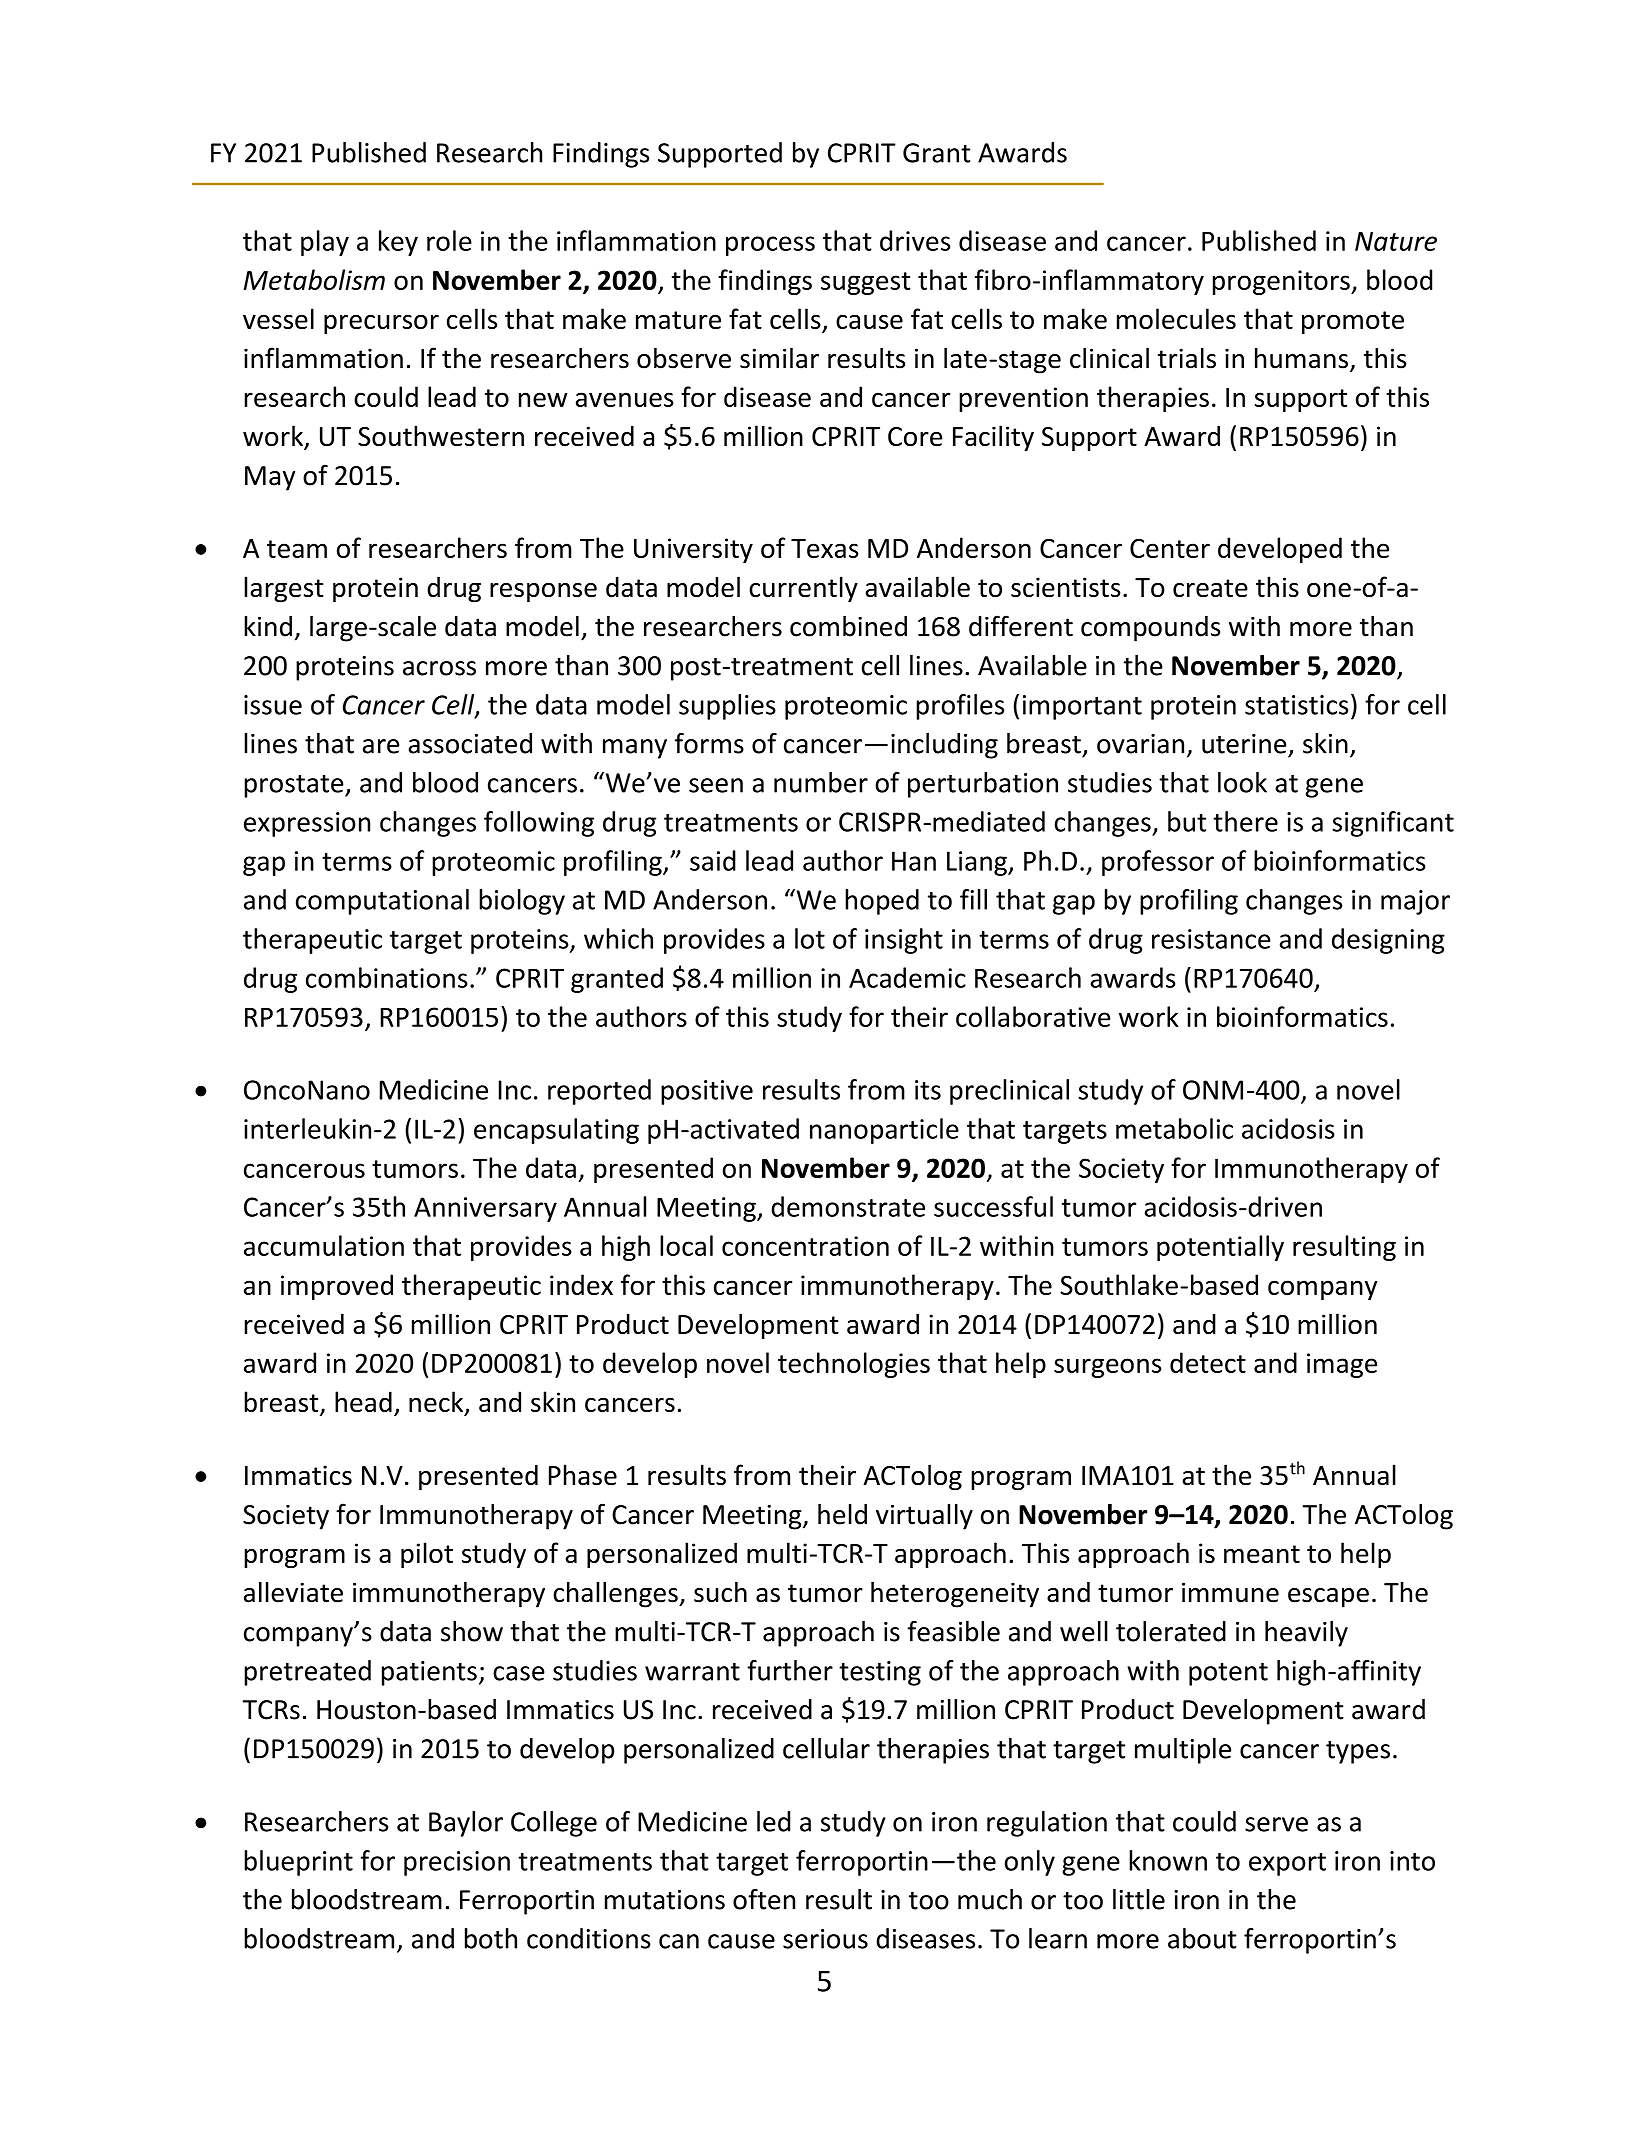  What do you see at coordinates (1342, 1365) in the screenshot?
I see `image` at bounding box center [1342, 1365].
